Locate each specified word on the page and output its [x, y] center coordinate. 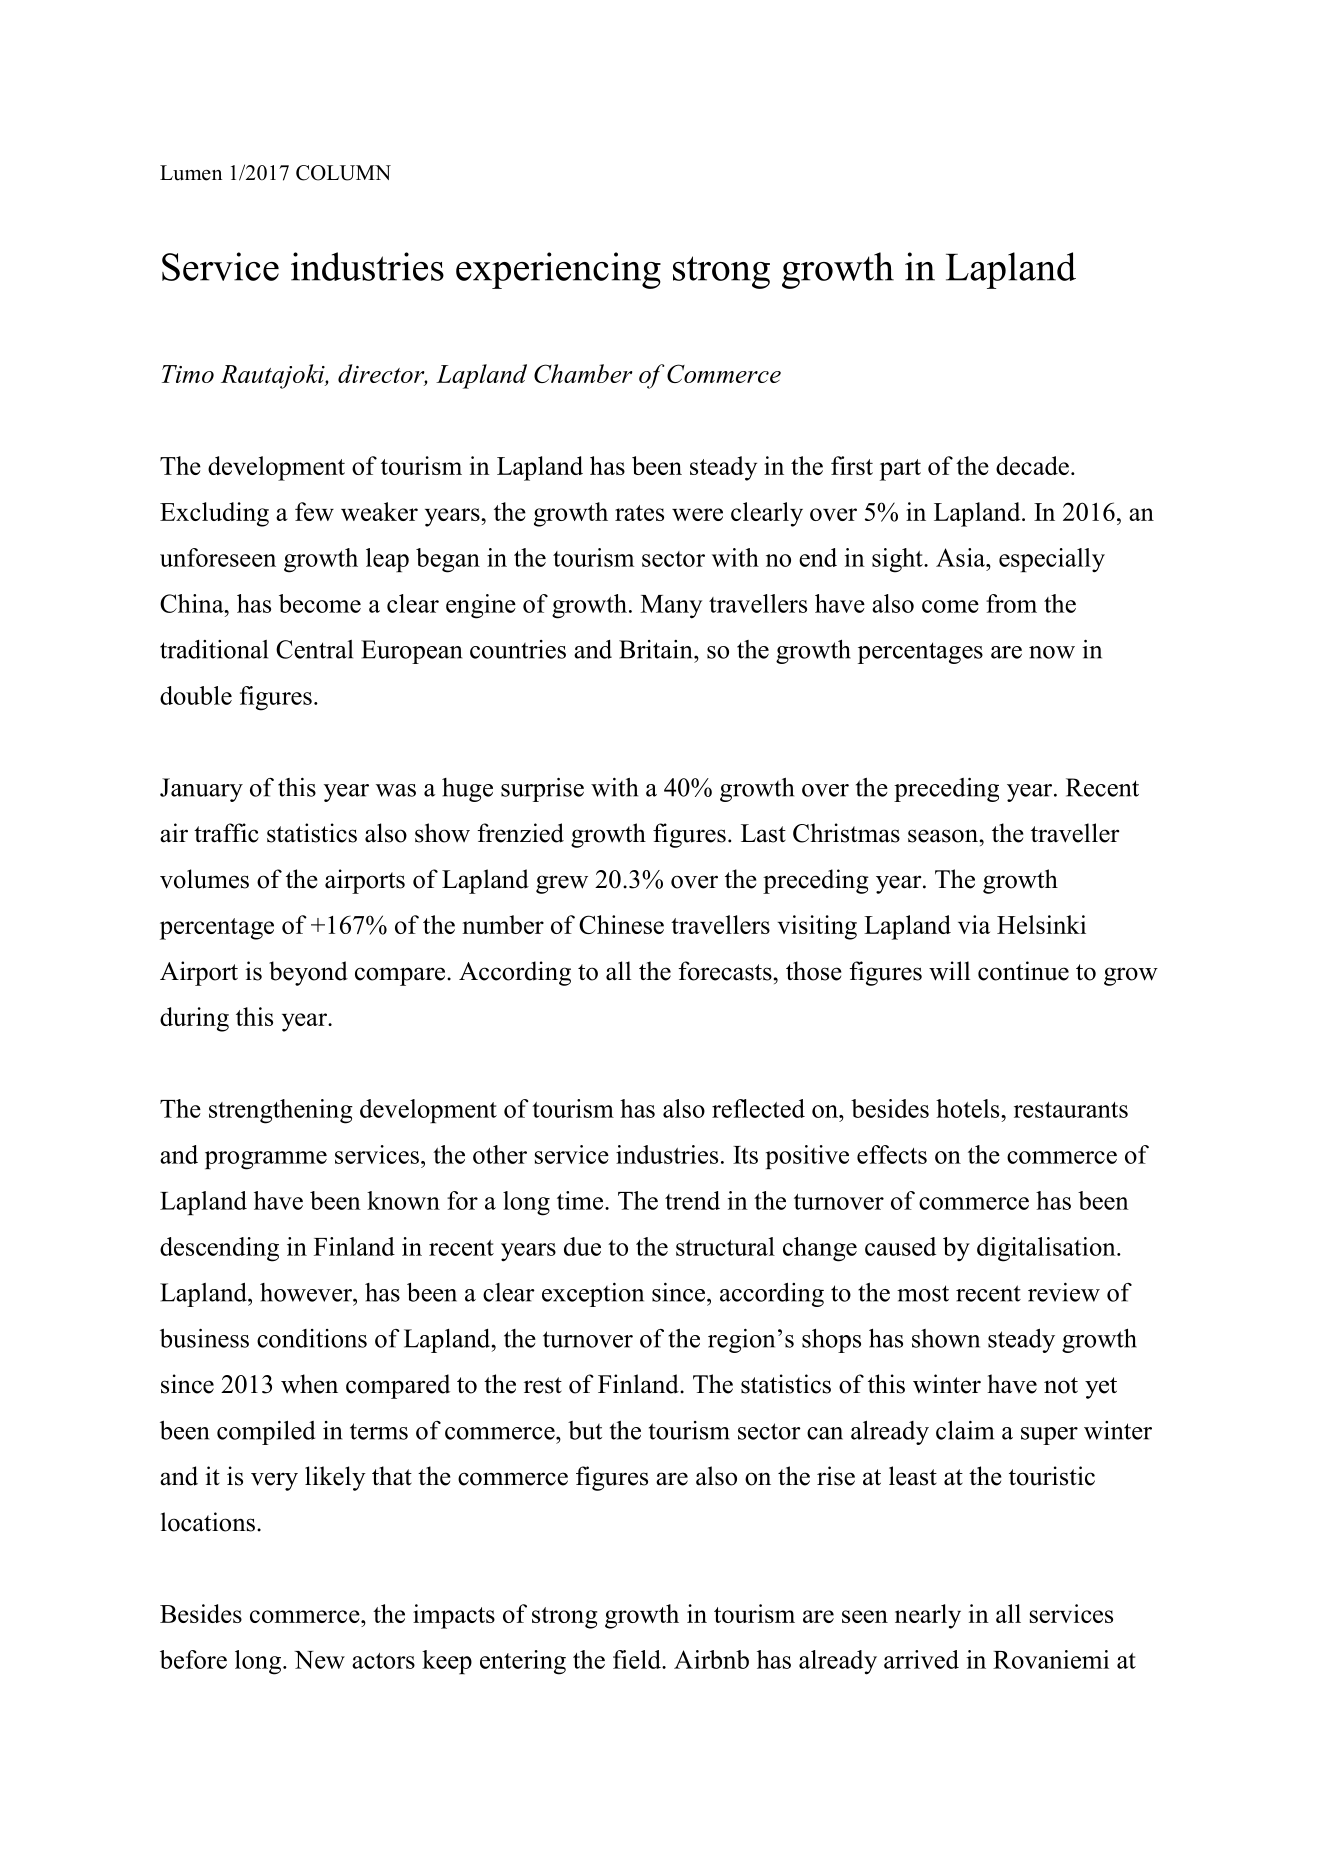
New [319, 1660]
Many [671, 607]
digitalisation [1047, 1249]
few [314, 511]
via [974, 924]
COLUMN [343, 173]
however [307, 1292]
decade [1032, 465]
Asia [962, 557]
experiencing [558, 270]
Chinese [621, 924]
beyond [308, 973]
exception [593, 1295]
